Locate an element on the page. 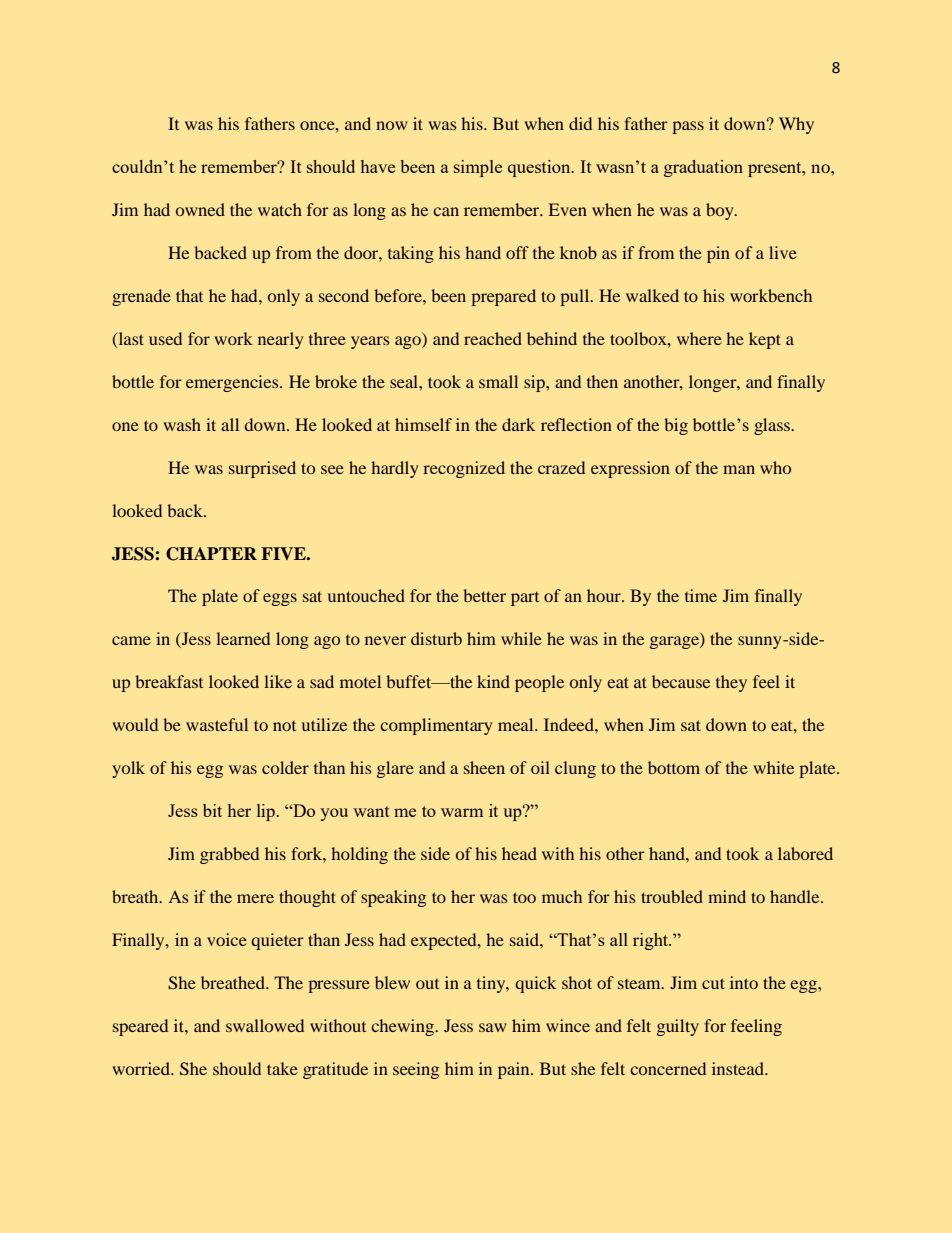  man is located at coordinates (739, 469).
